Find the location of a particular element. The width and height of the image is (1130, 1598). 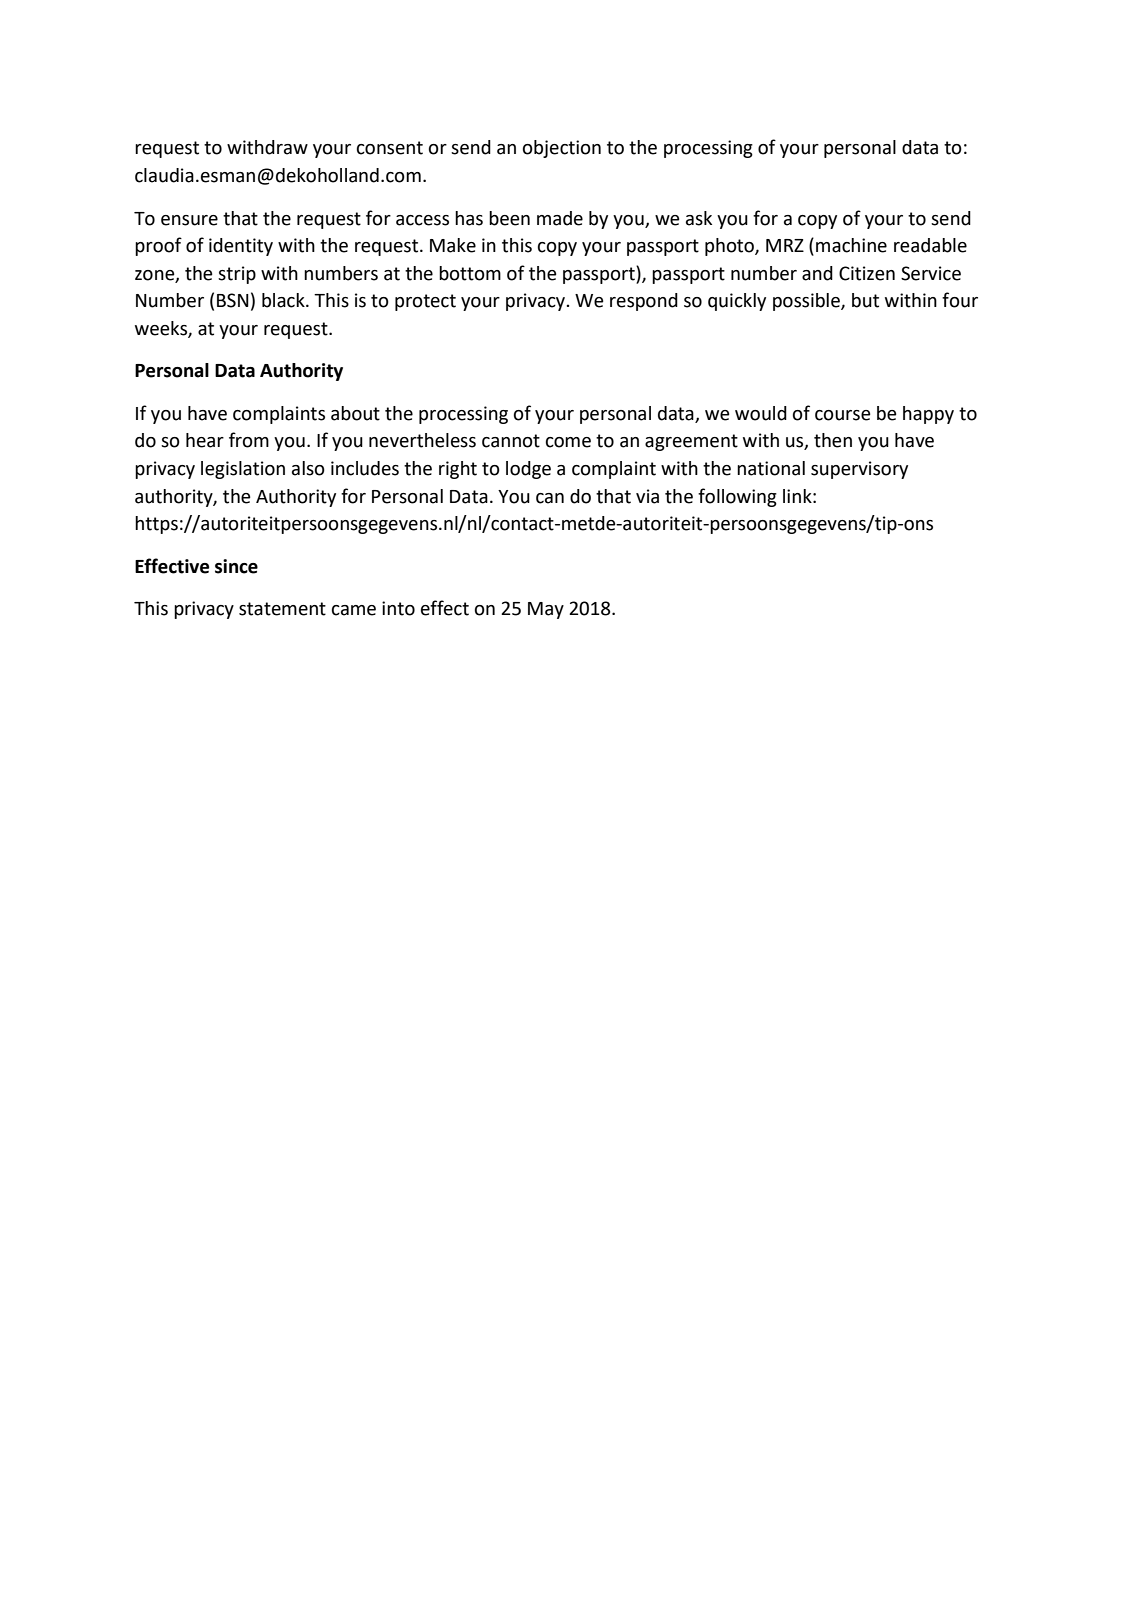

ask is located at coordinates (699, 218).
